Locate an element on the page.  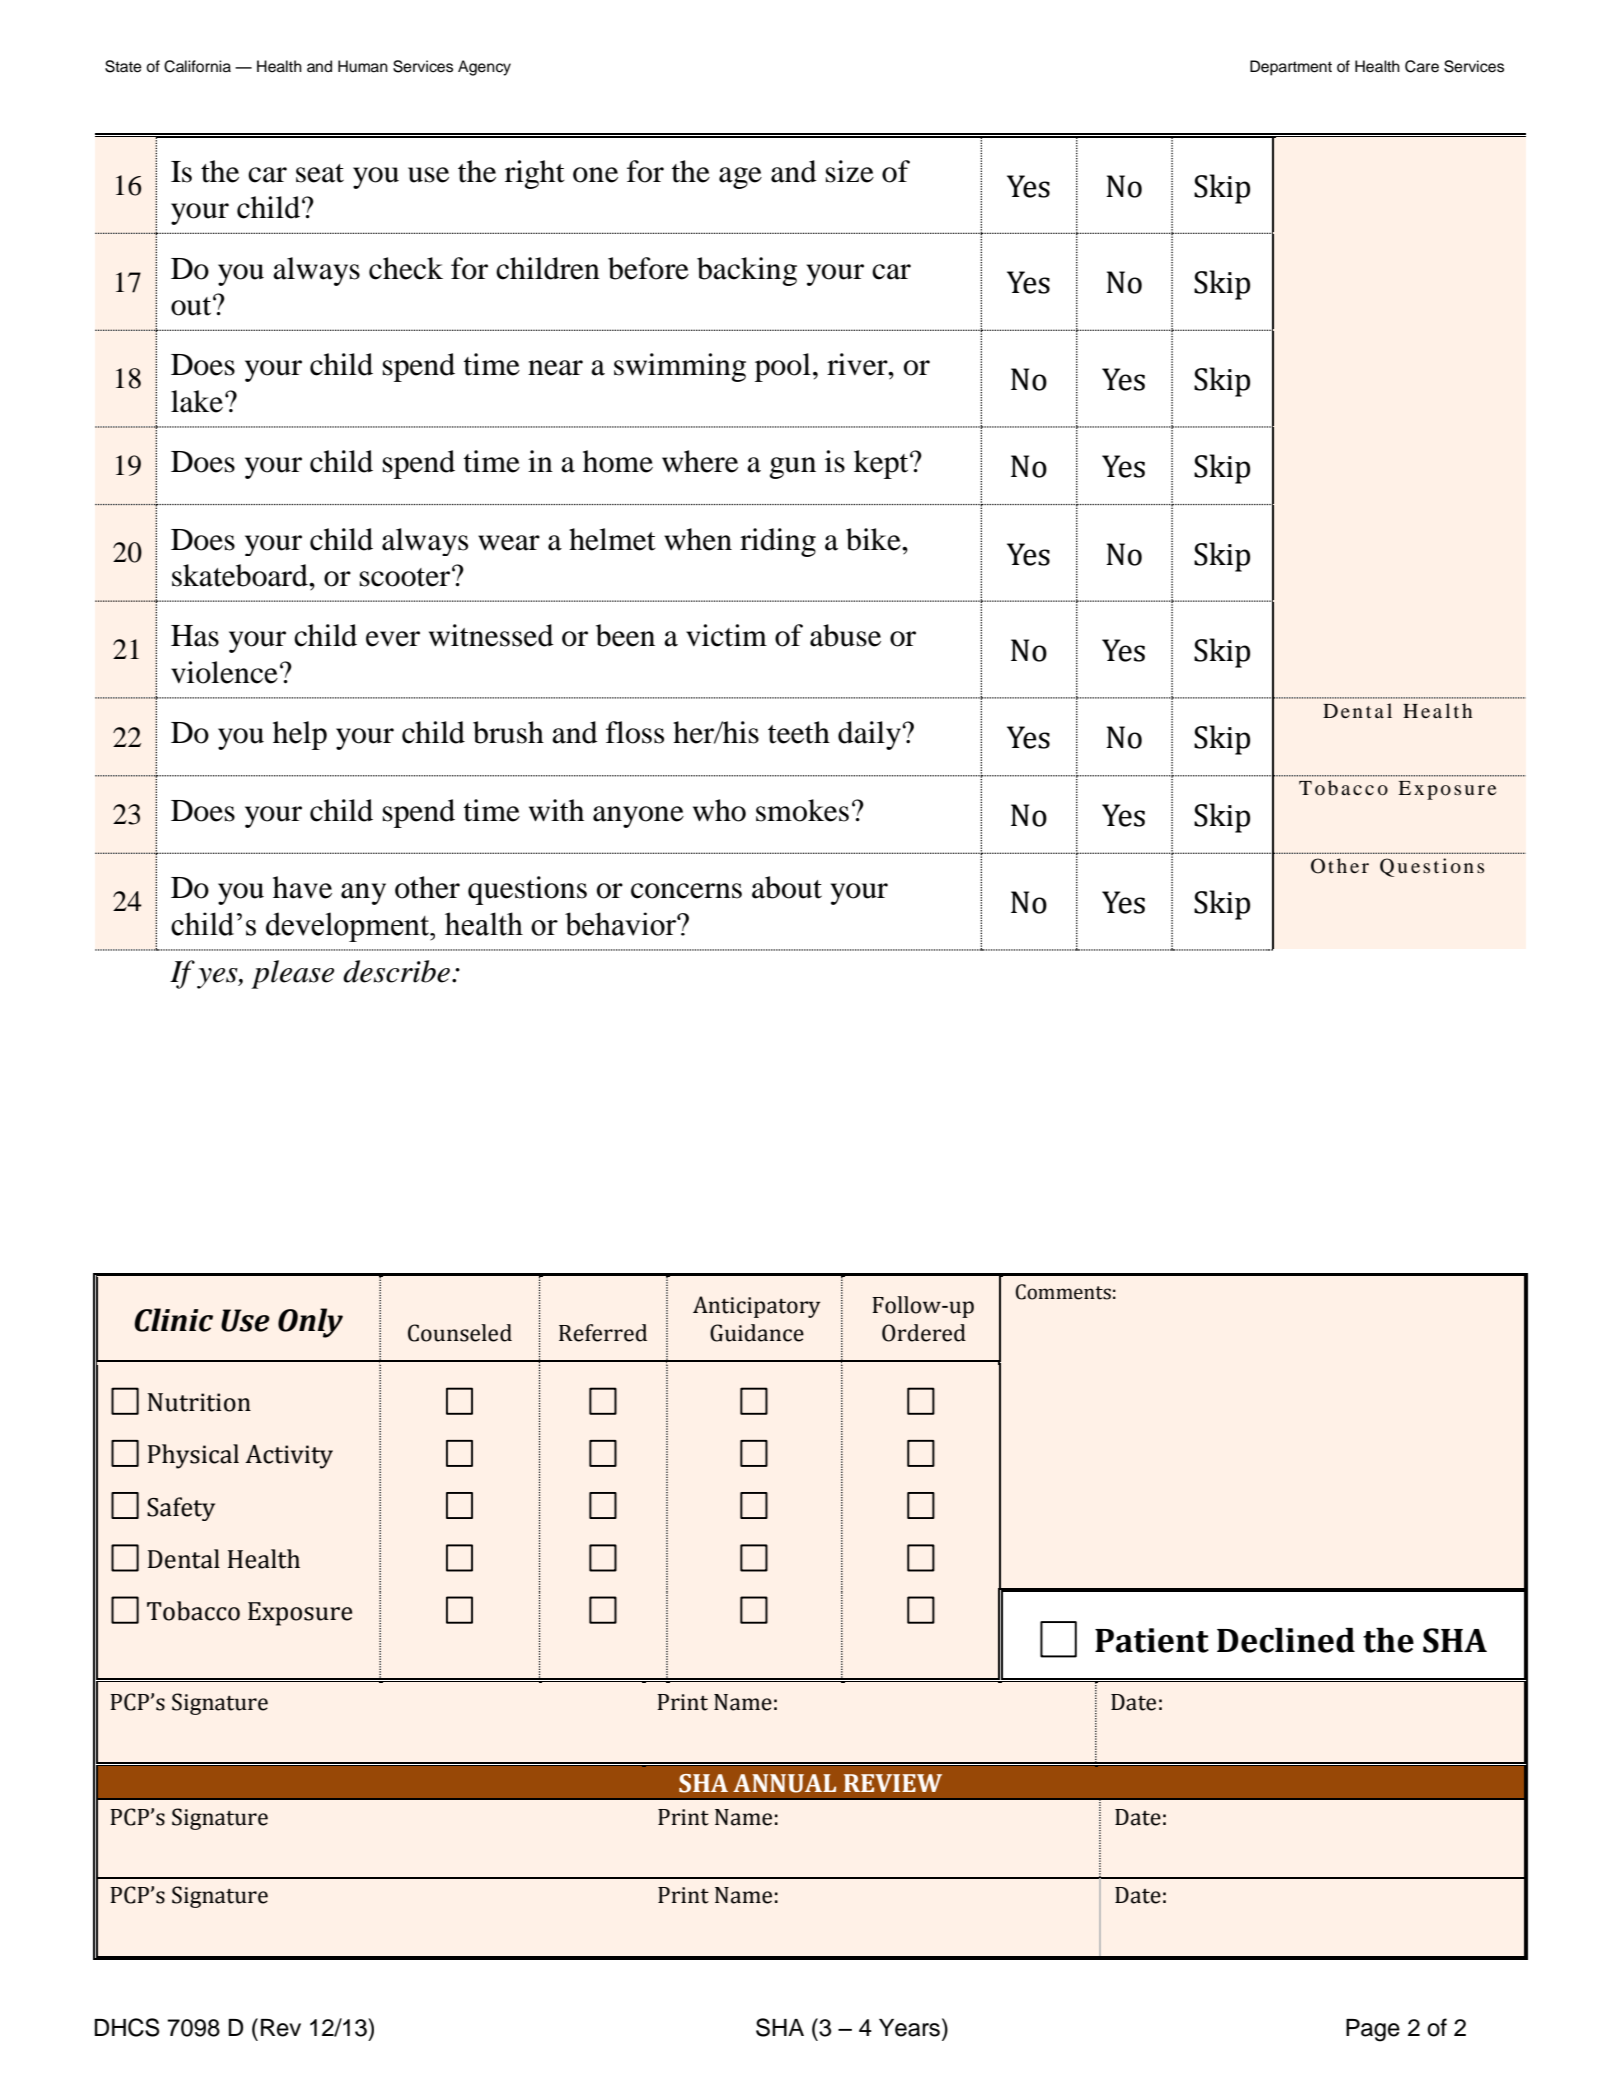
Declined is located at coordinates (1286, 1640).
